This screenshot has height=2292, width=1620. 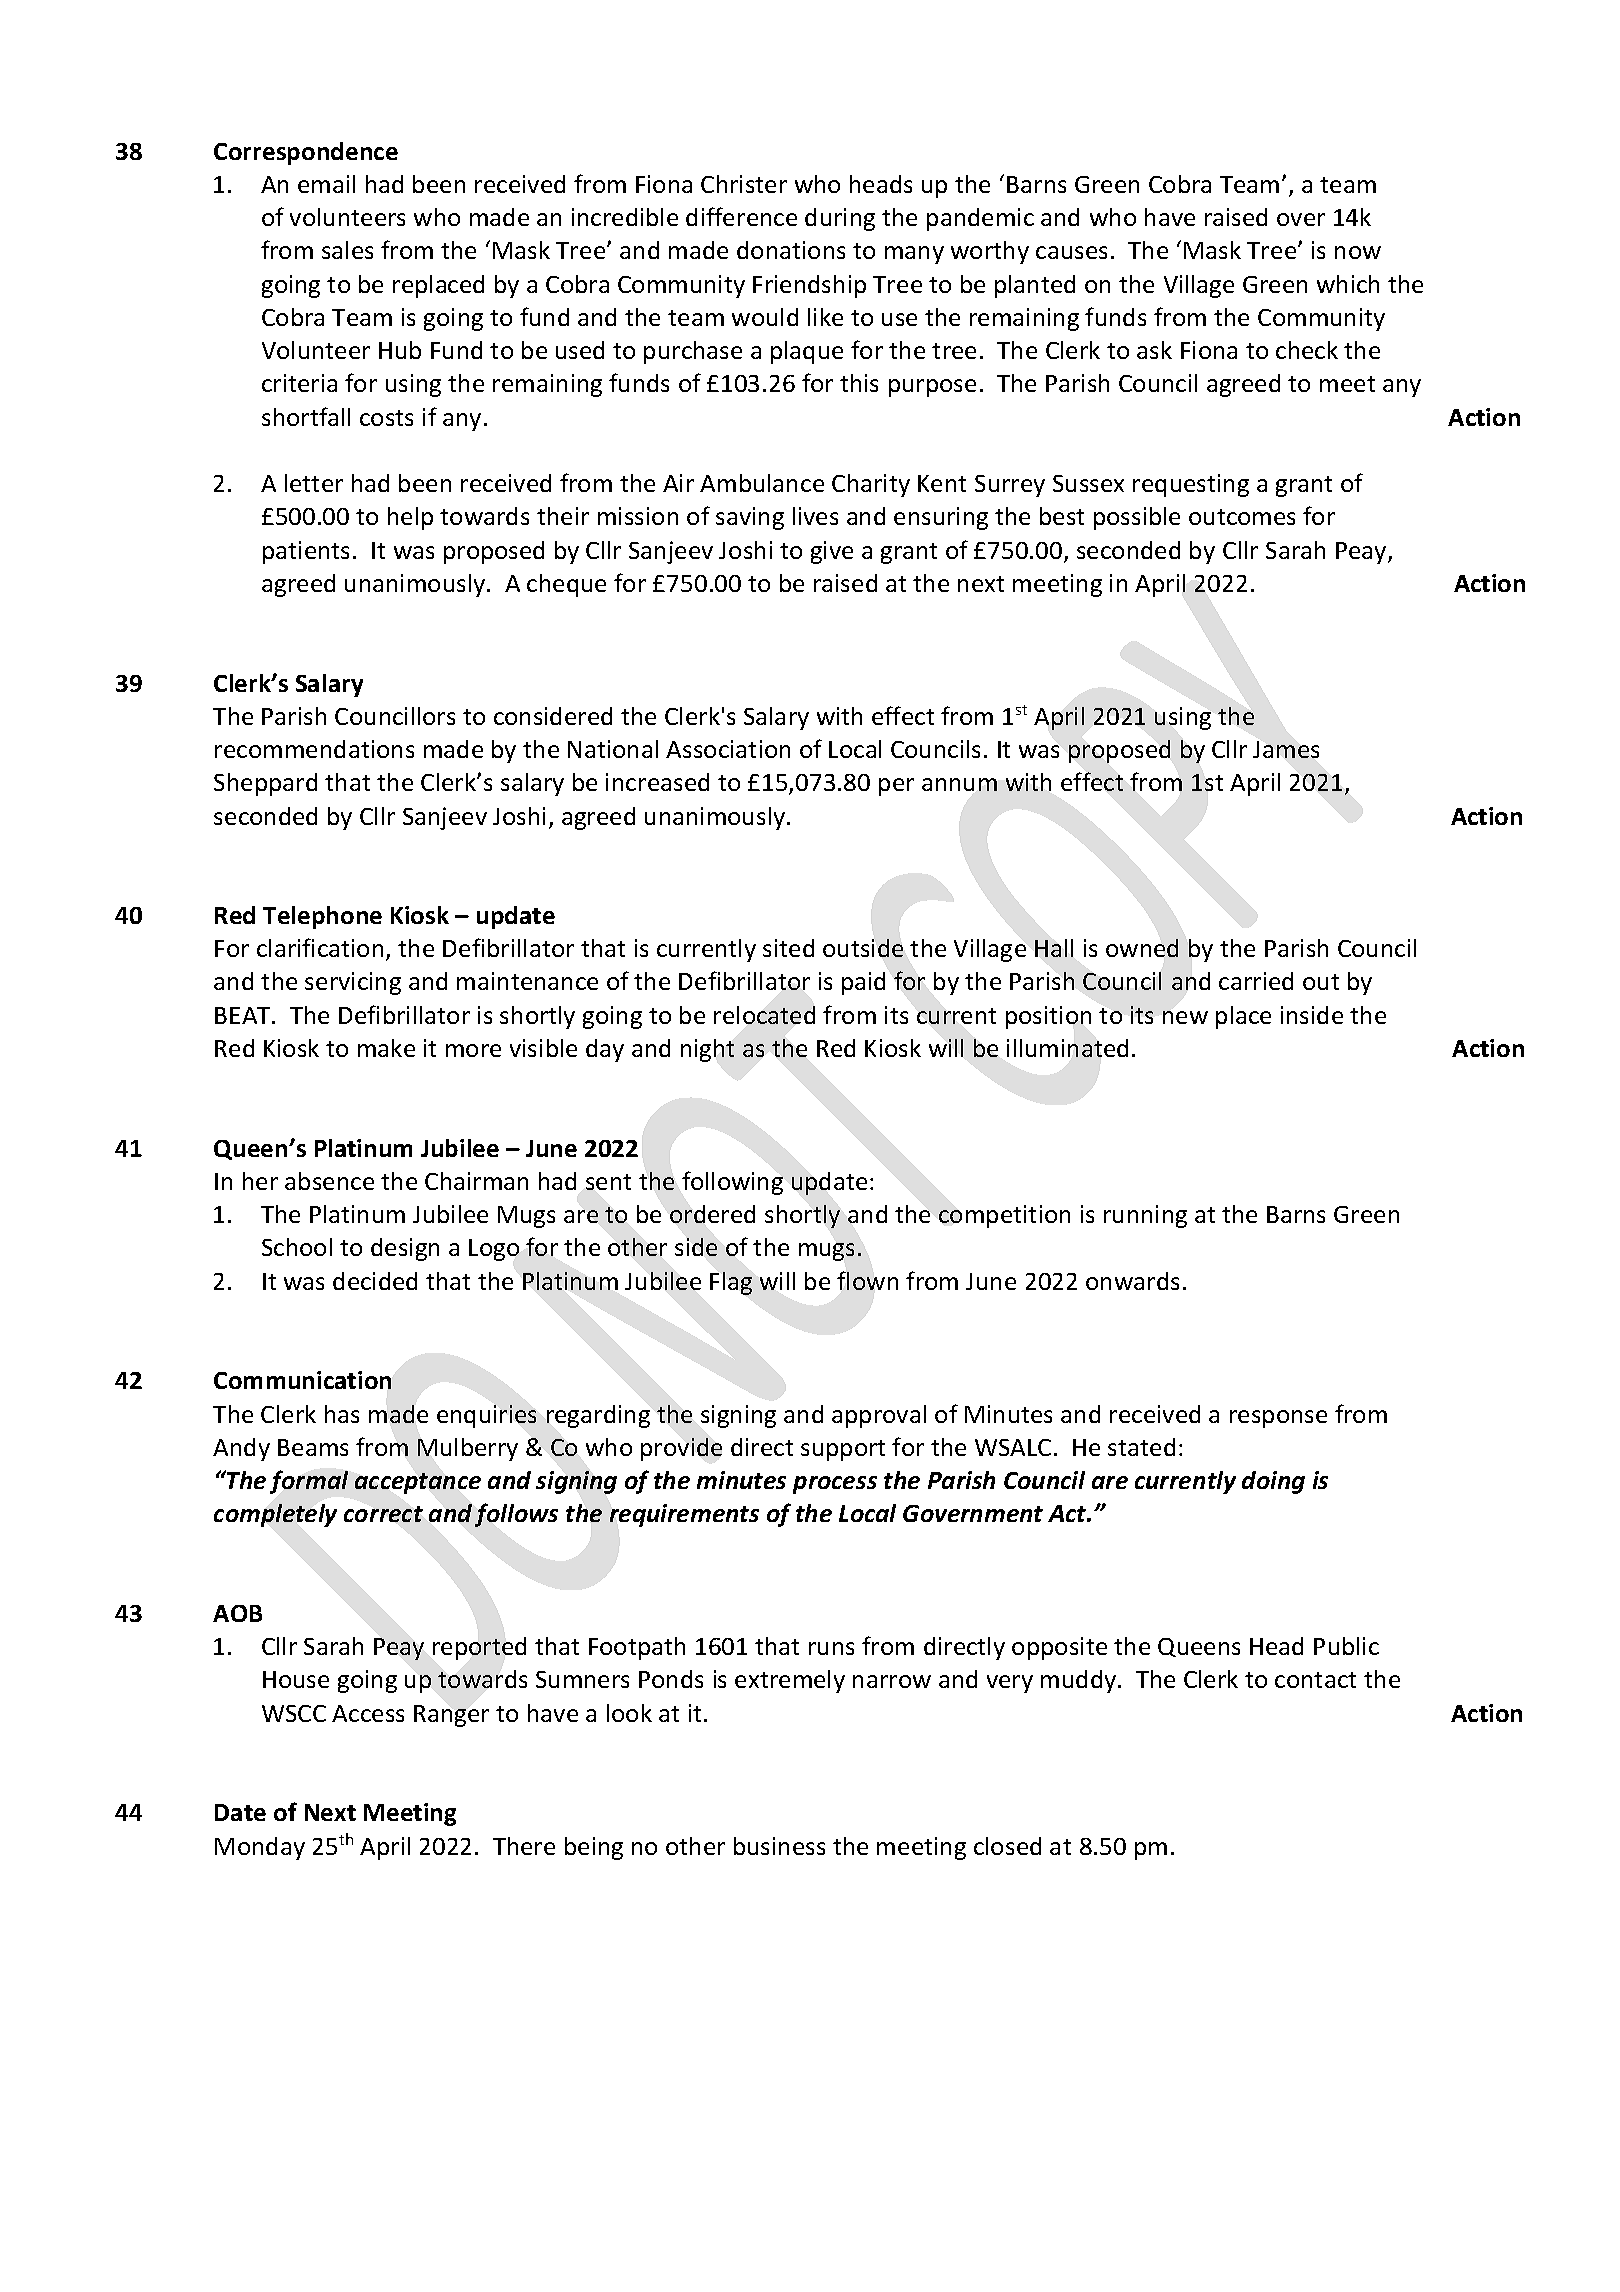 I want to click on decided, so click(x=375, y=1281).
